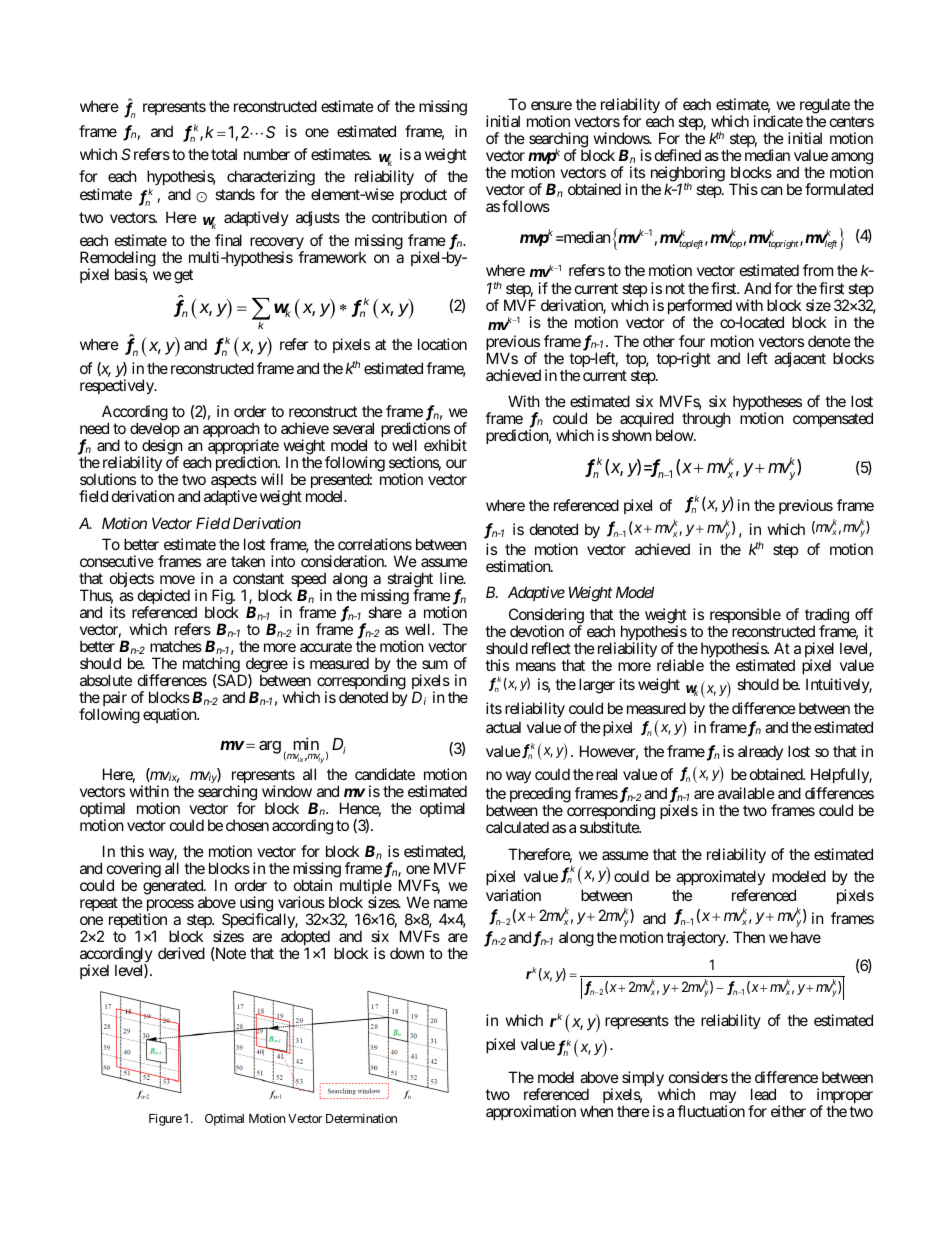 The image size is (952, 1233). Describe the element at coordinates (224, 154) in the page. I see `total` at that location.
